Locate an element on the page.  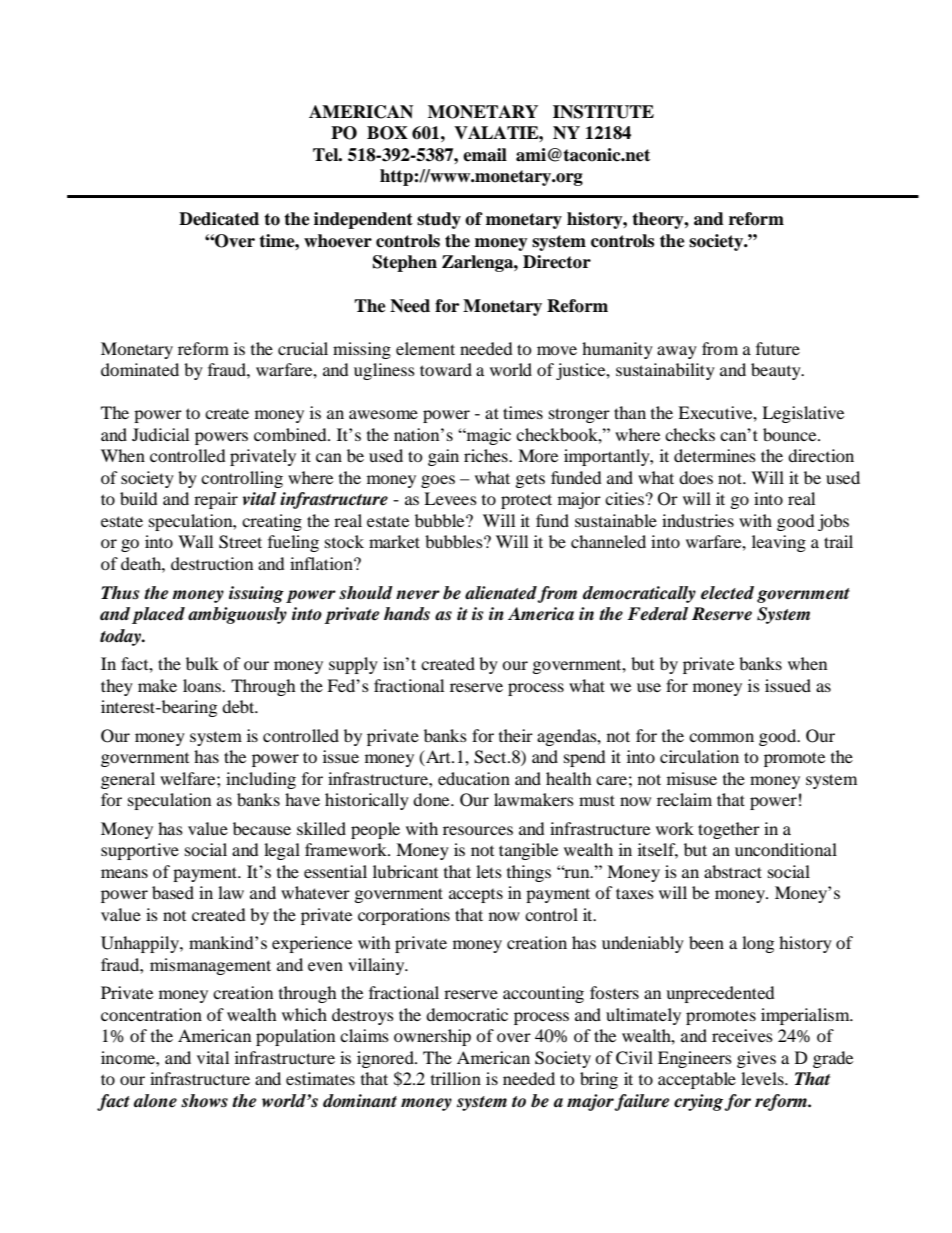
email is located at coordinates (485, 155).
